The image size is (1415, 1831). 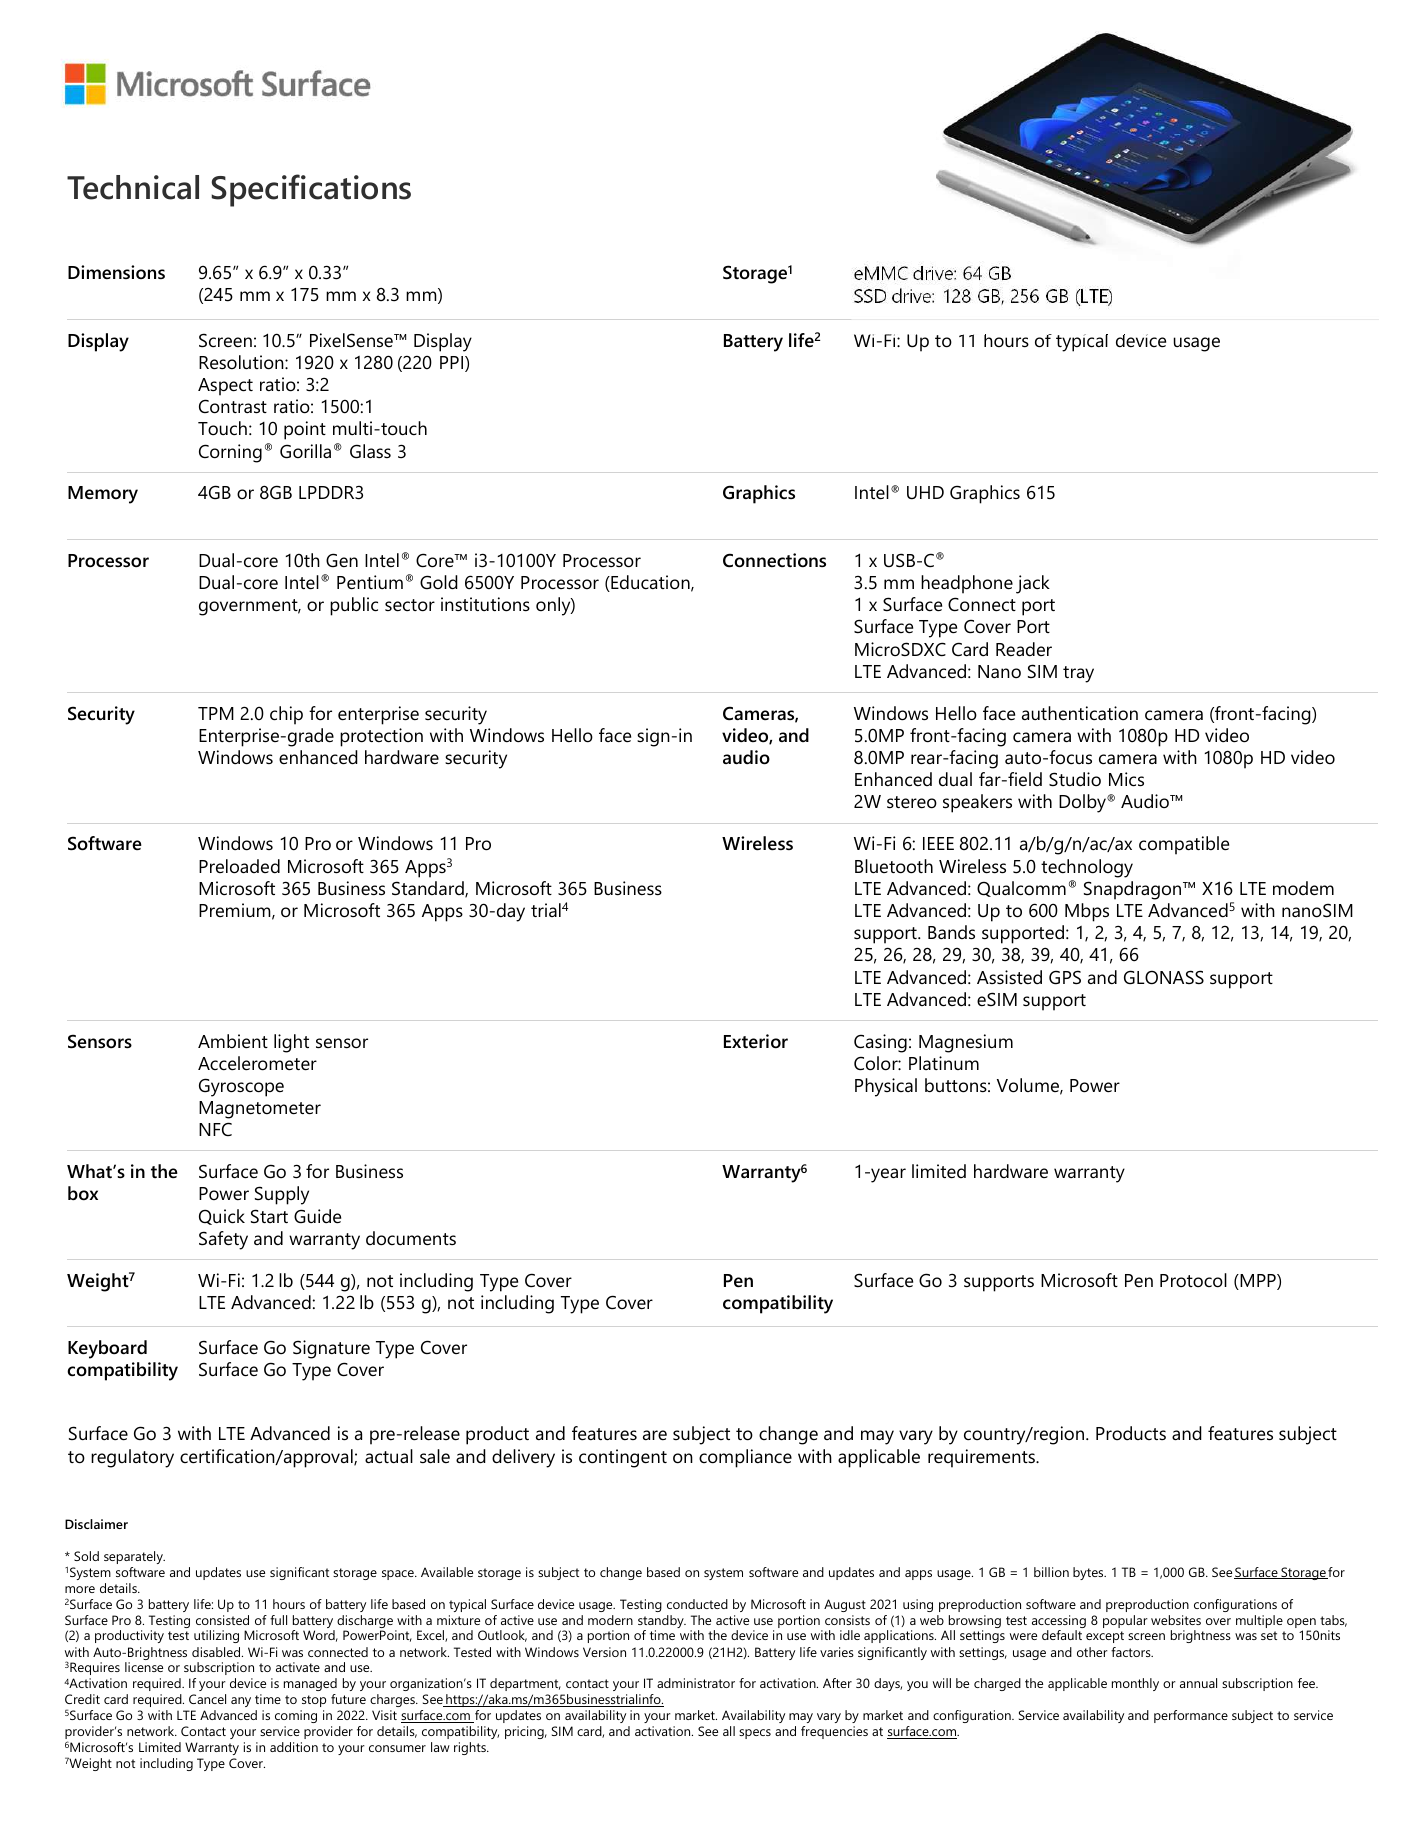 What do you see at coordinates (241, 1702) in the image?
I see `any` at bounding box center [241, 1702].
